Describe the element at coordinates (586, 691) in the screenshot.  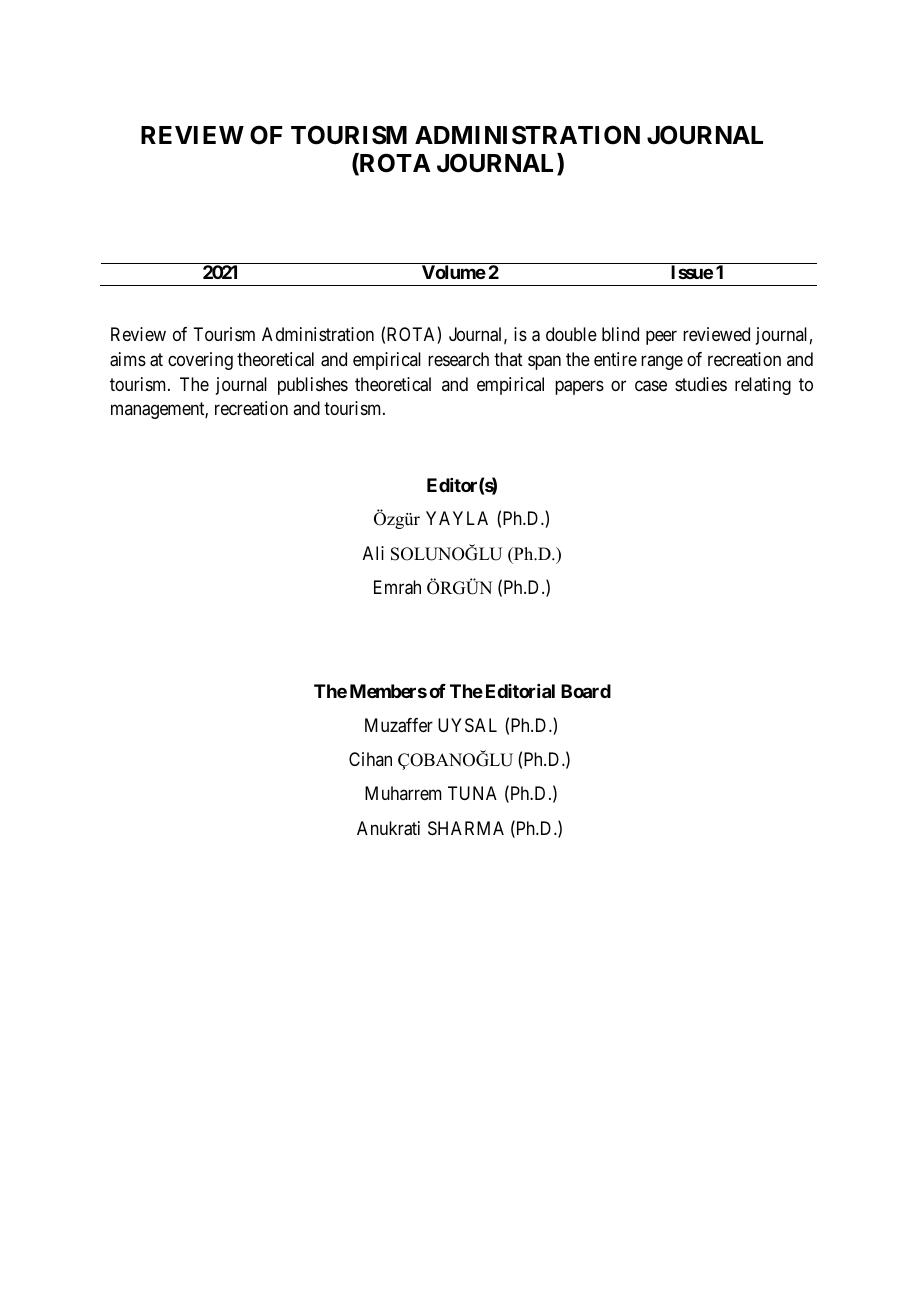
I see `Board` at that location.
